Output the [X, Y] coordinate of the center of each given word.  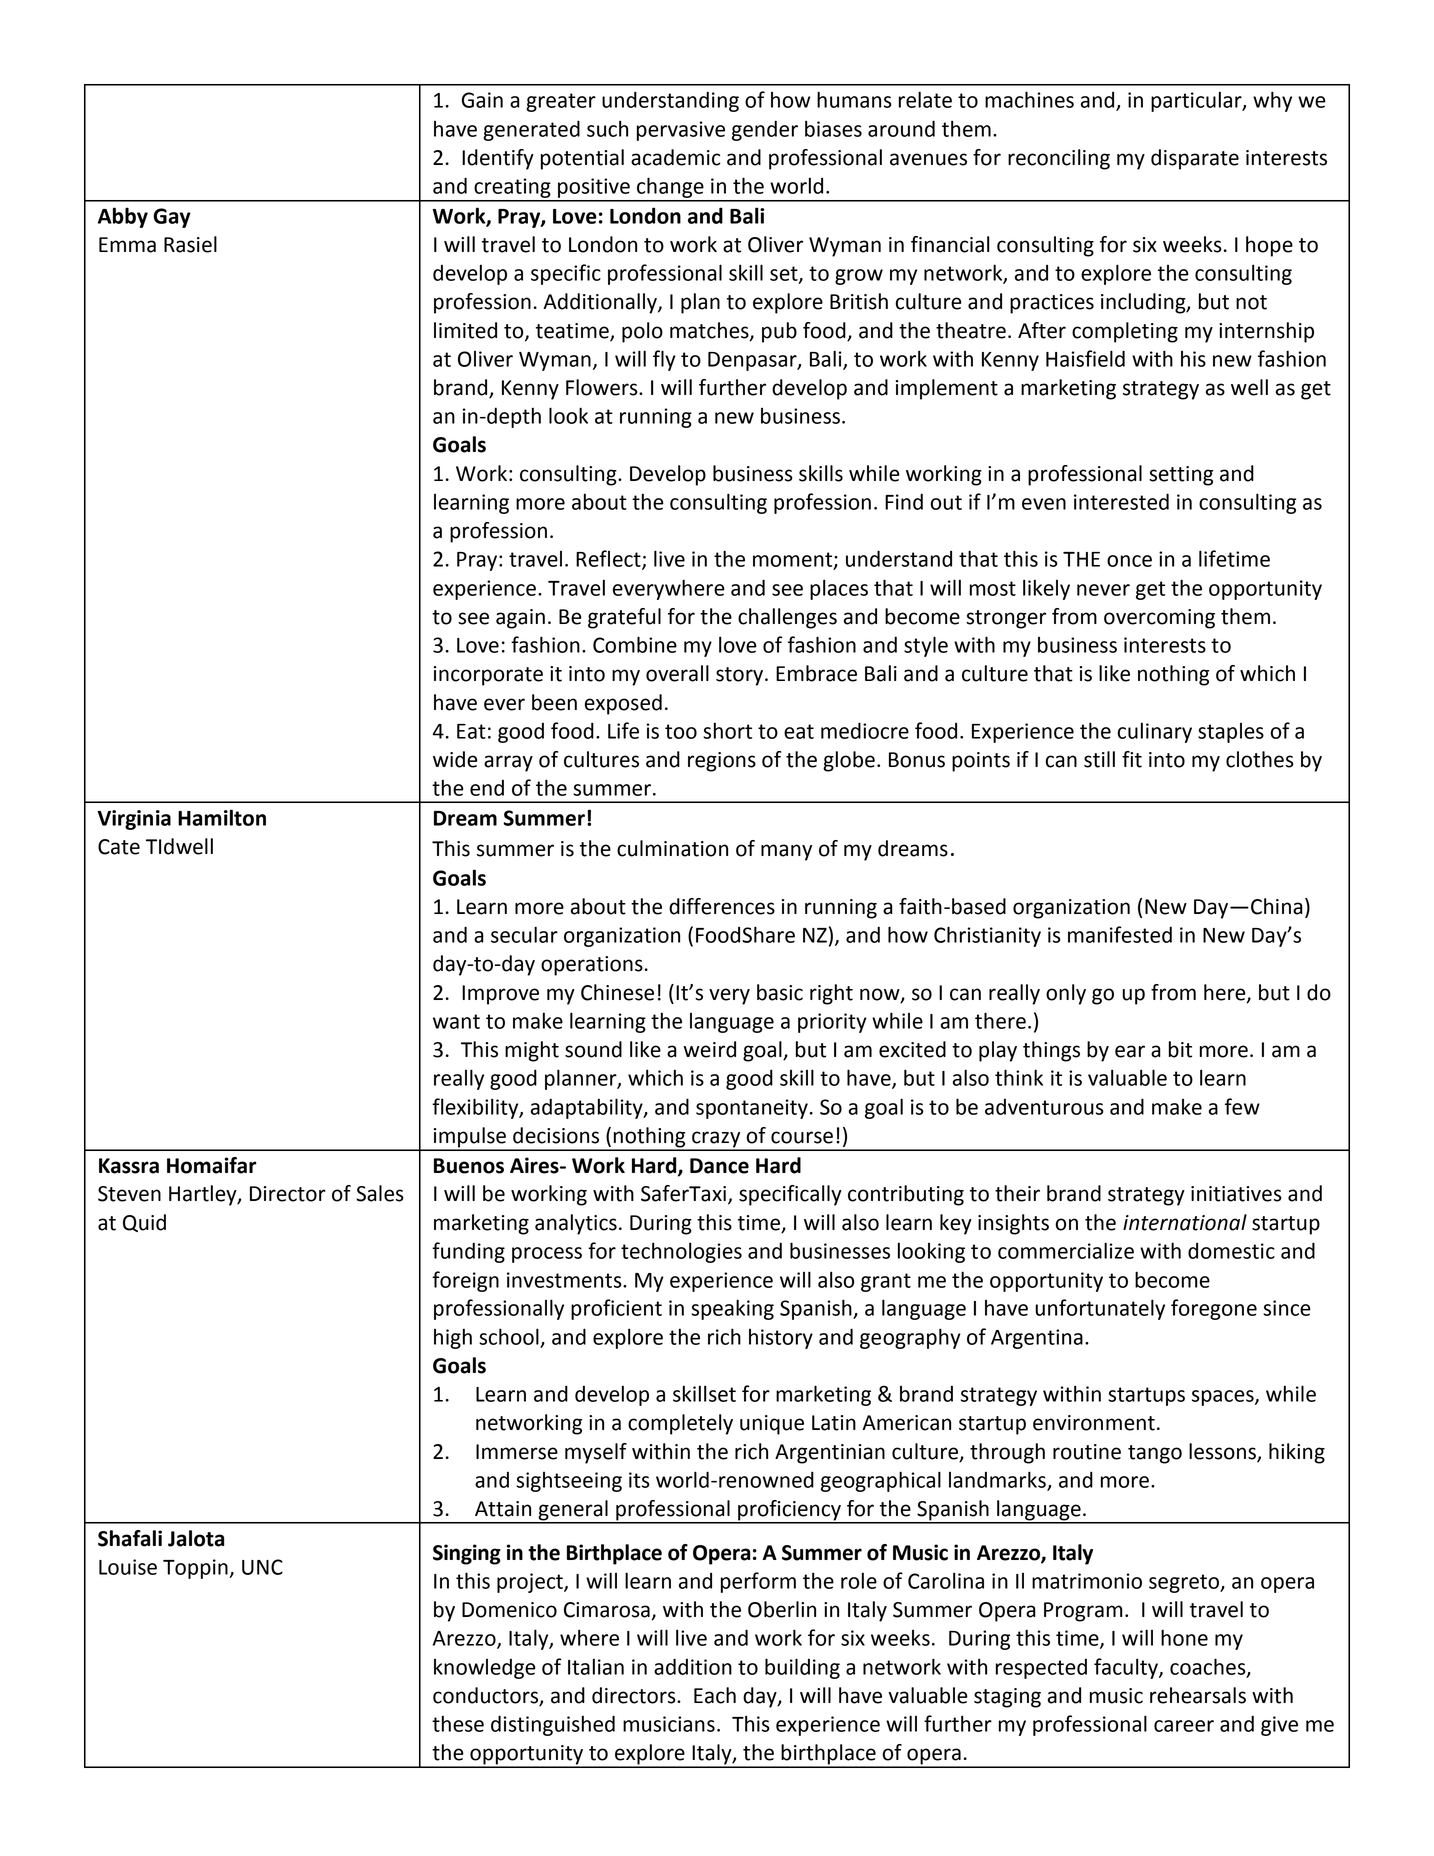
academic [675, 157]
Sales [380, 1193]
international [1185, 1222]
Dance [719, 1166]
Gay [172, 218]
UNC [262, 1567]
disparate [1195, 159]
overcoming [1159, 619]
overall [677, 673]
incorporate [488, 676]
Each [715, 1695]
